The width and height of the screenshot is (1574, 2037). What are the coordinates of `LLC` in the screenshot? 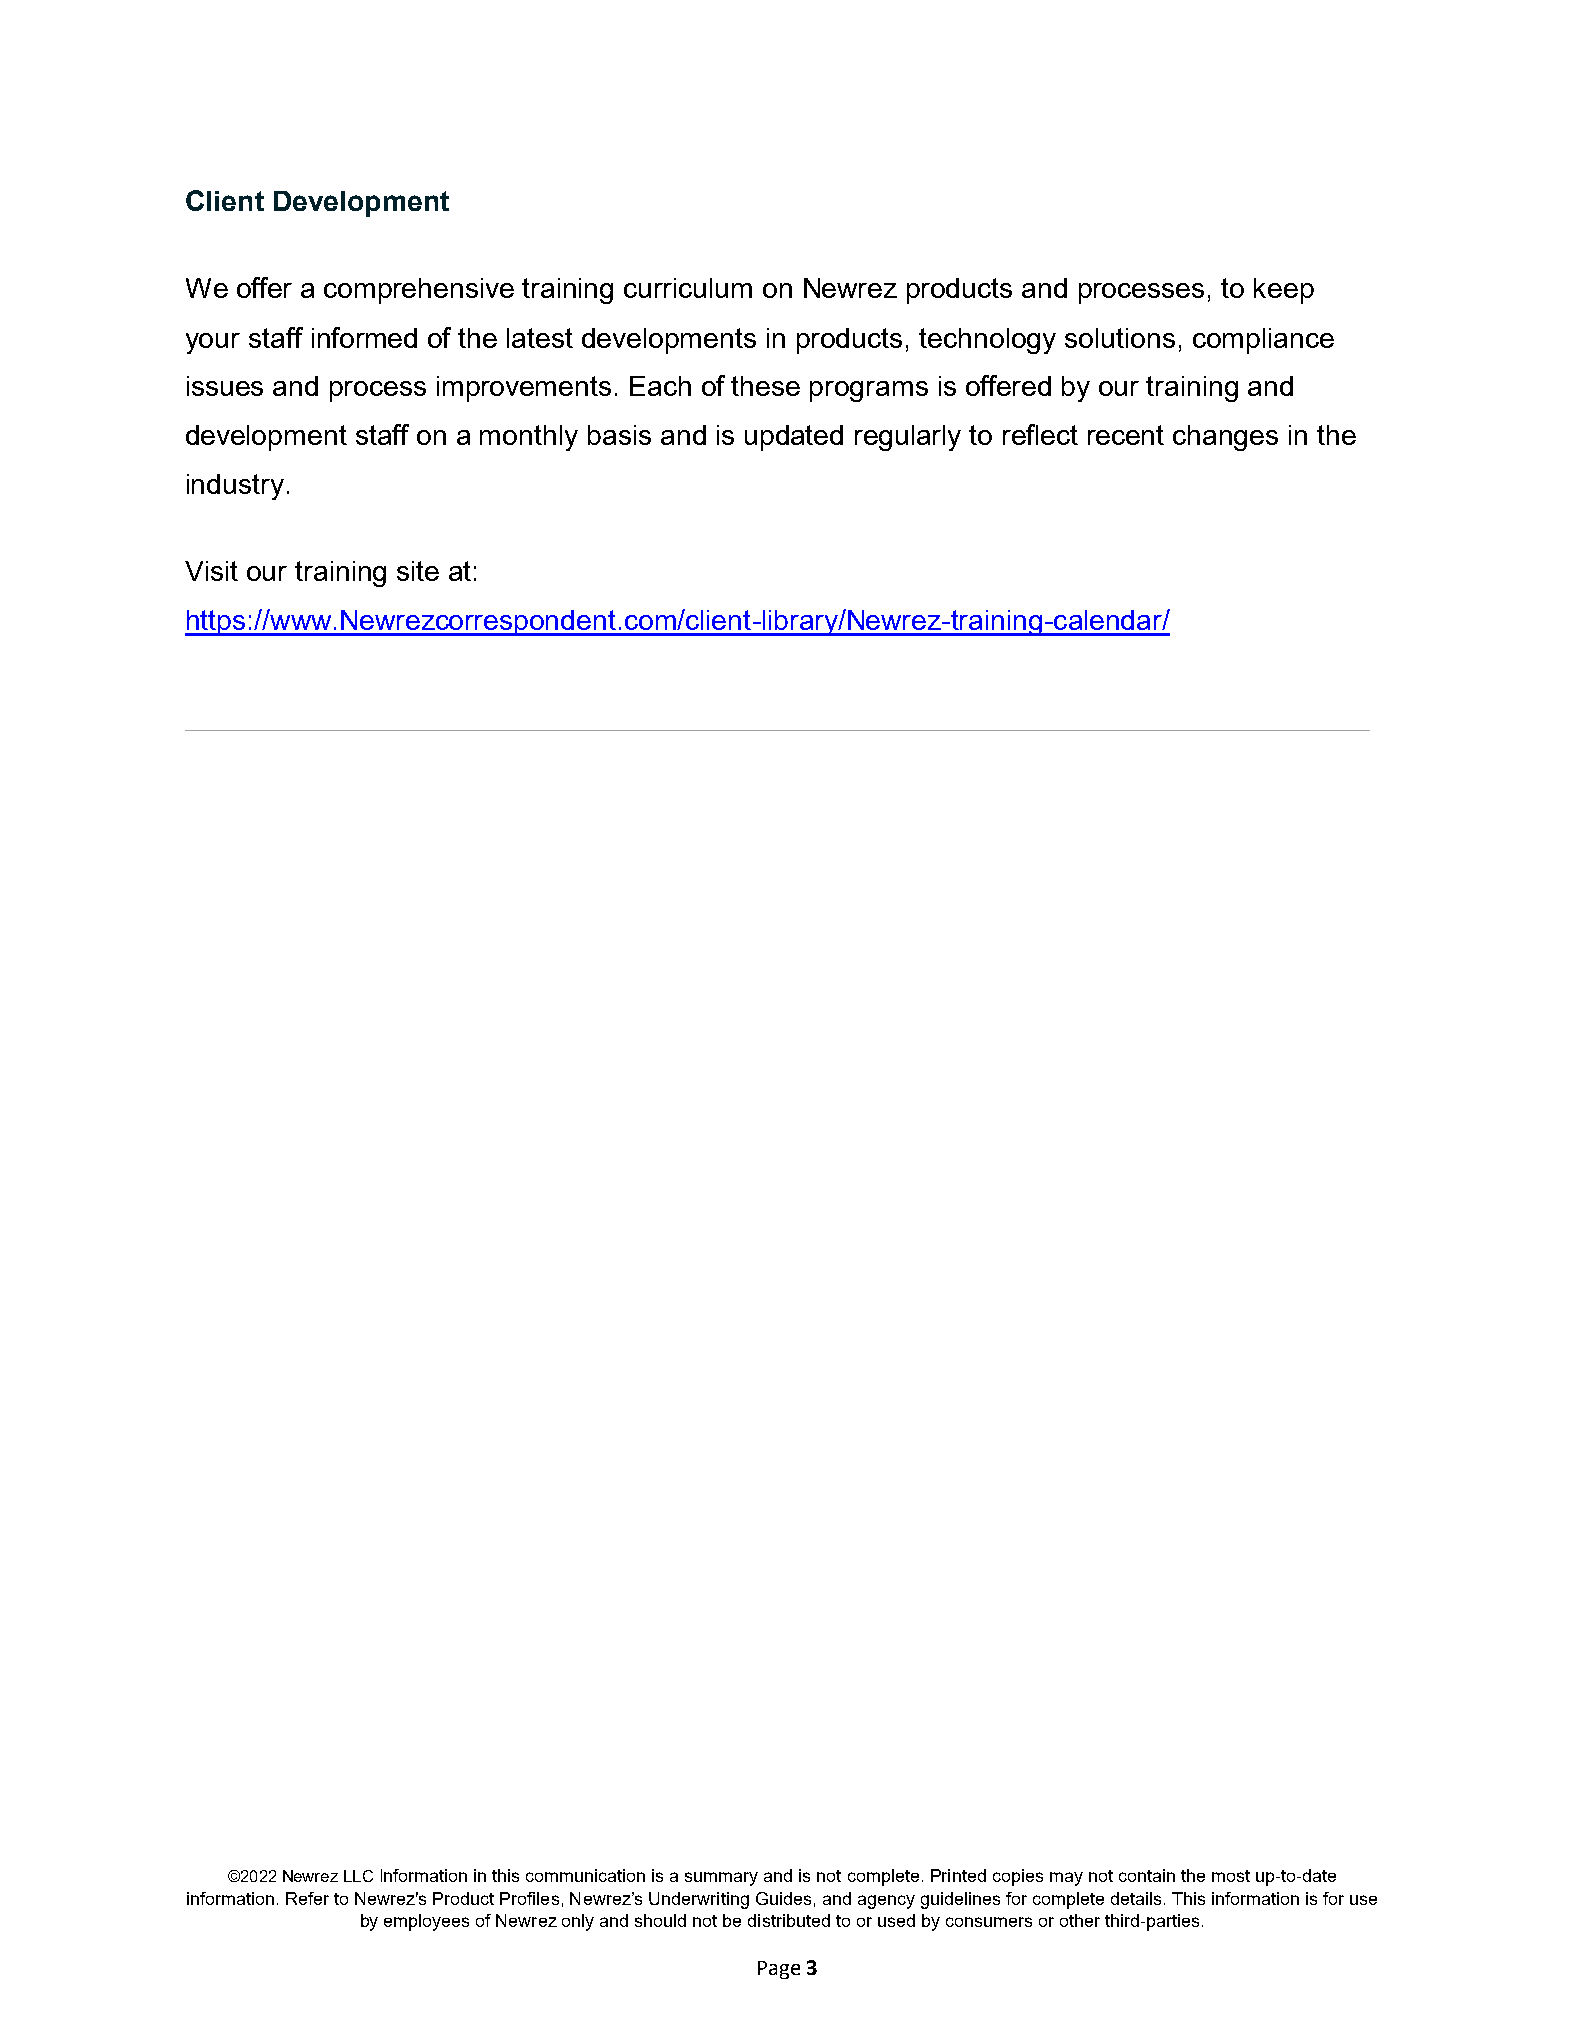 It's located at (358, 1876).
